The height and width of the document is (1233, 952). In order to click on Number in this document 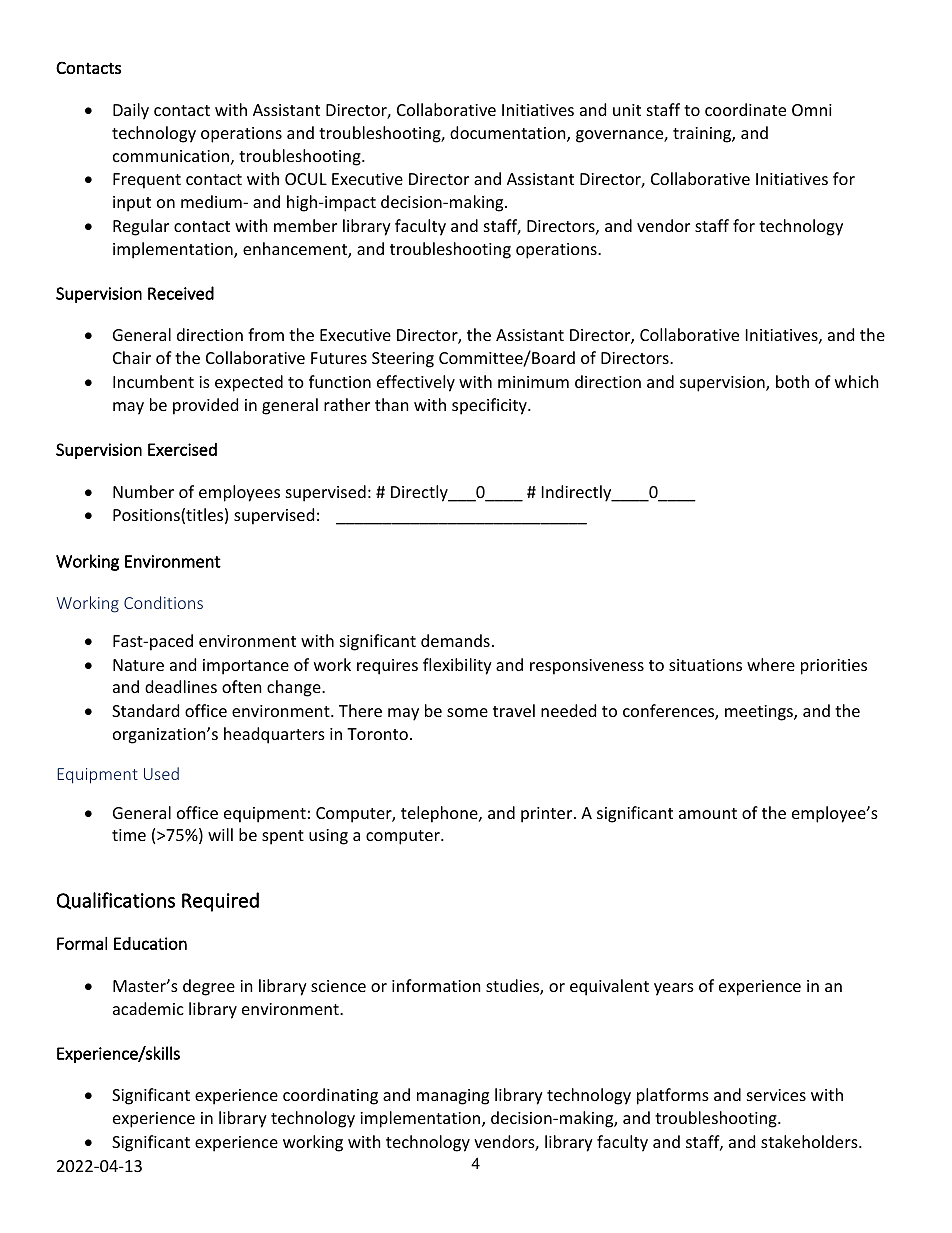, I will do `click(143, 491)`.
